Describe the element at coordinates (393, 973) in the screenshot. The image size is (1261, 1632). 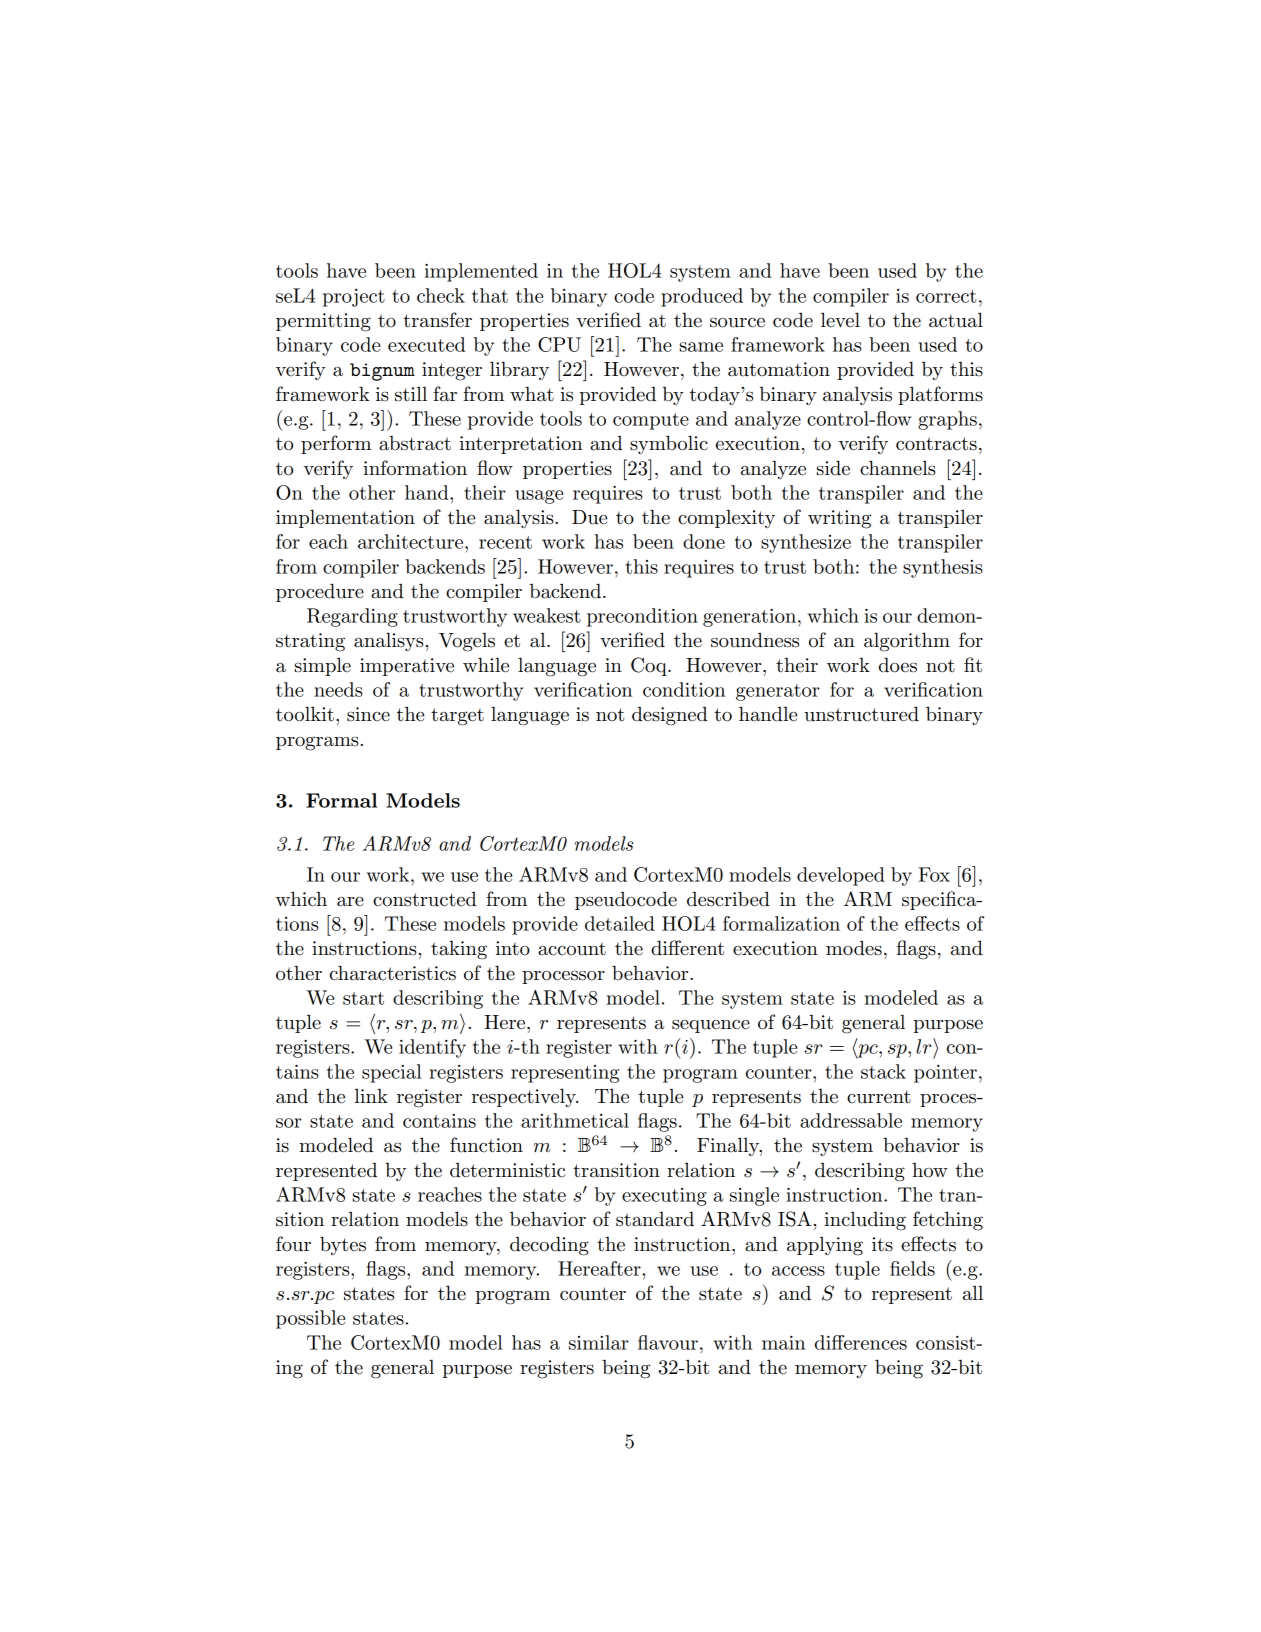
I see `characteristics` at that location.
